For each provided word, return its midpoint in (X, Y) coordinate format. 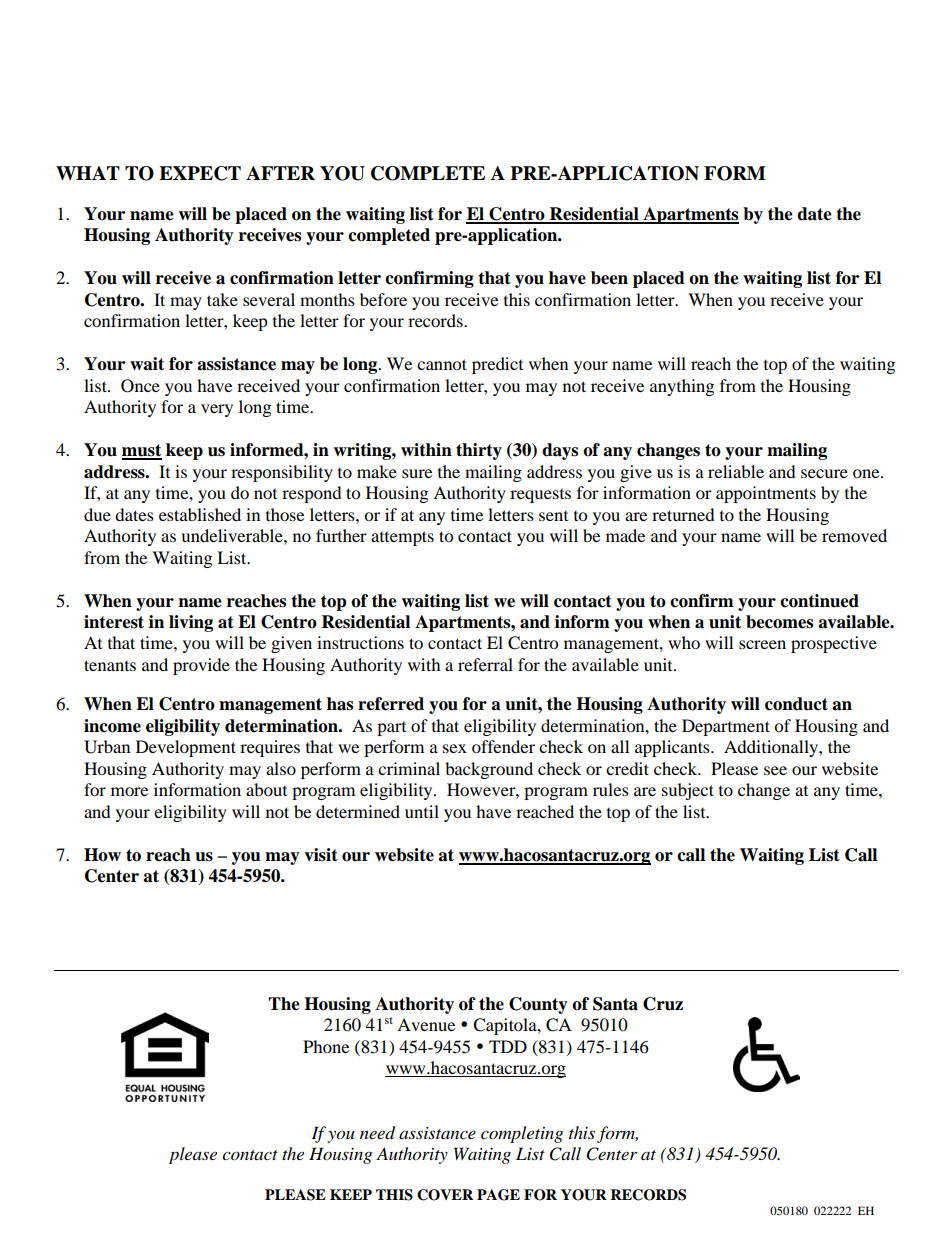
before (383, 299)
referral (485, 664)
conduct (796, 704)
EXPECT (200, 173)
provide (201, 666)
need (377, 1133)
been (609, 278)
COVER (445, 1195)
